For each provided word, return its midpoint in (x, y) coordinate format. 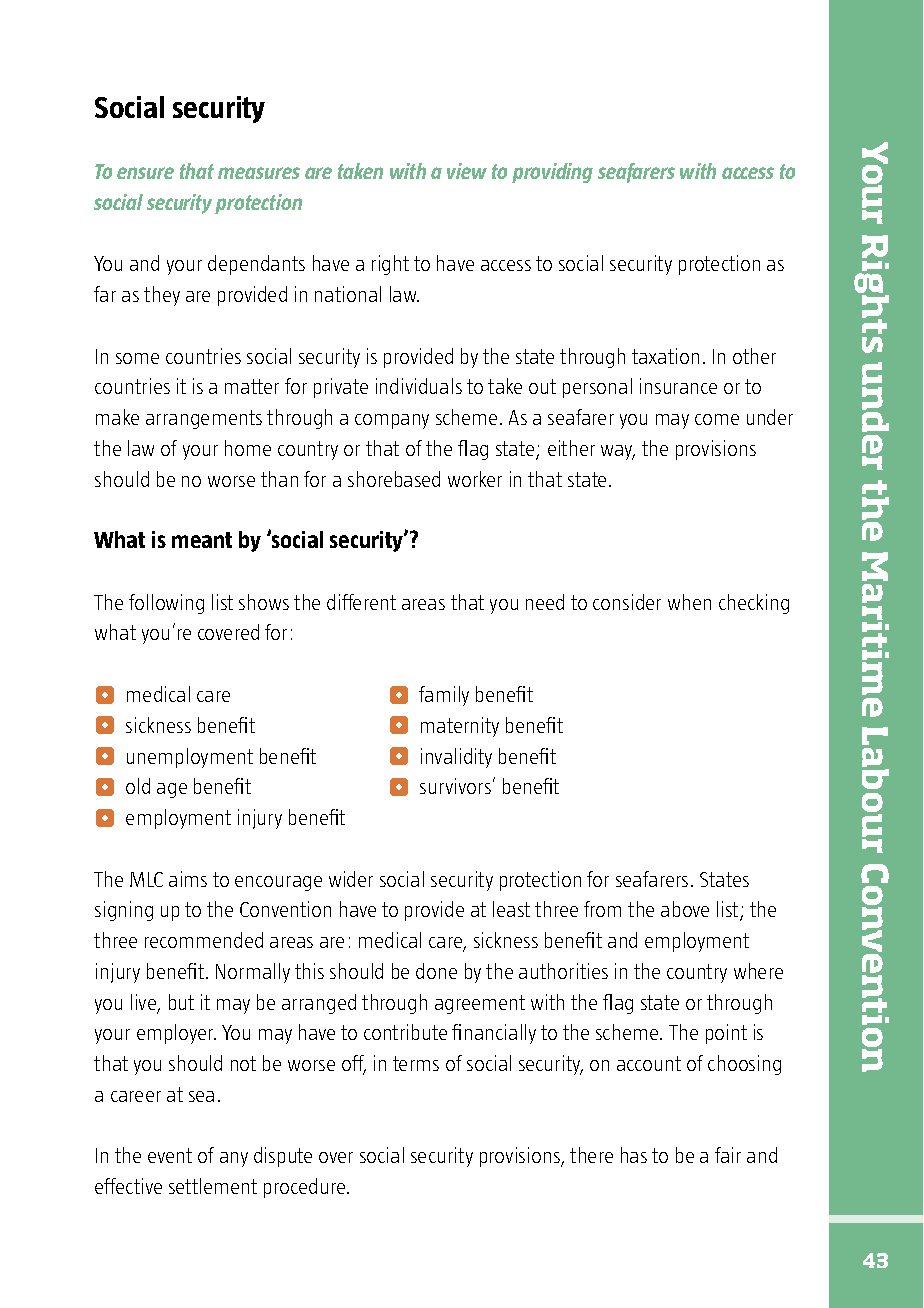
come (717, 419)
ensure (145, 173)
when (689, 602)
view (467, 171)
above (685, 909)
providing (552, 173)
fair (728, 1155)
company (392, 421)
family (444, 696)
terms (416, 1063)
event (170, 1155)
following (166, 604)
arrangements (204, 419)
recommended (204, 940)
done (436, 971)
